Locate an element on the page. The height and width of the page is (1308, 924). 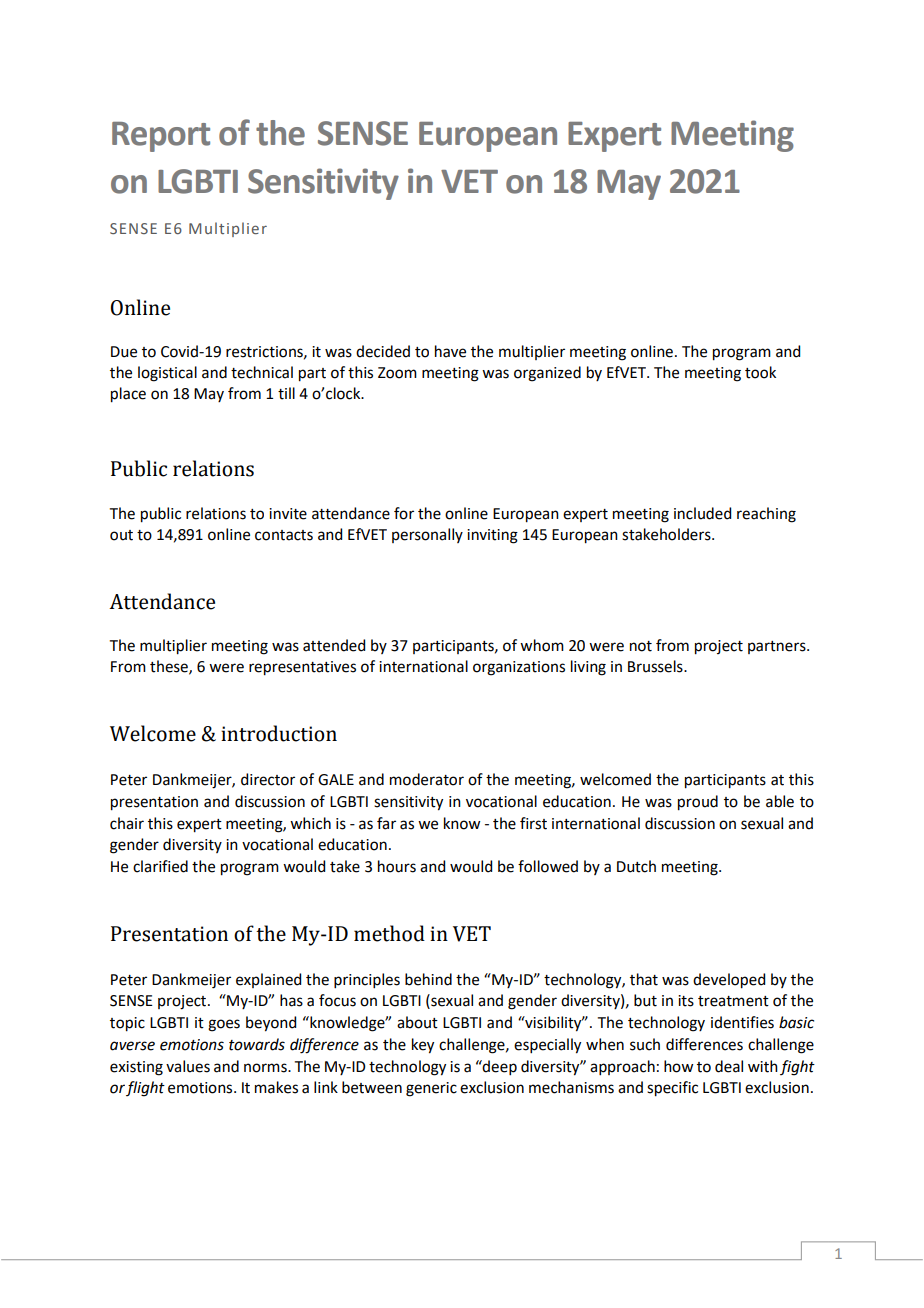
values is located at coordinates (188, 1066).
